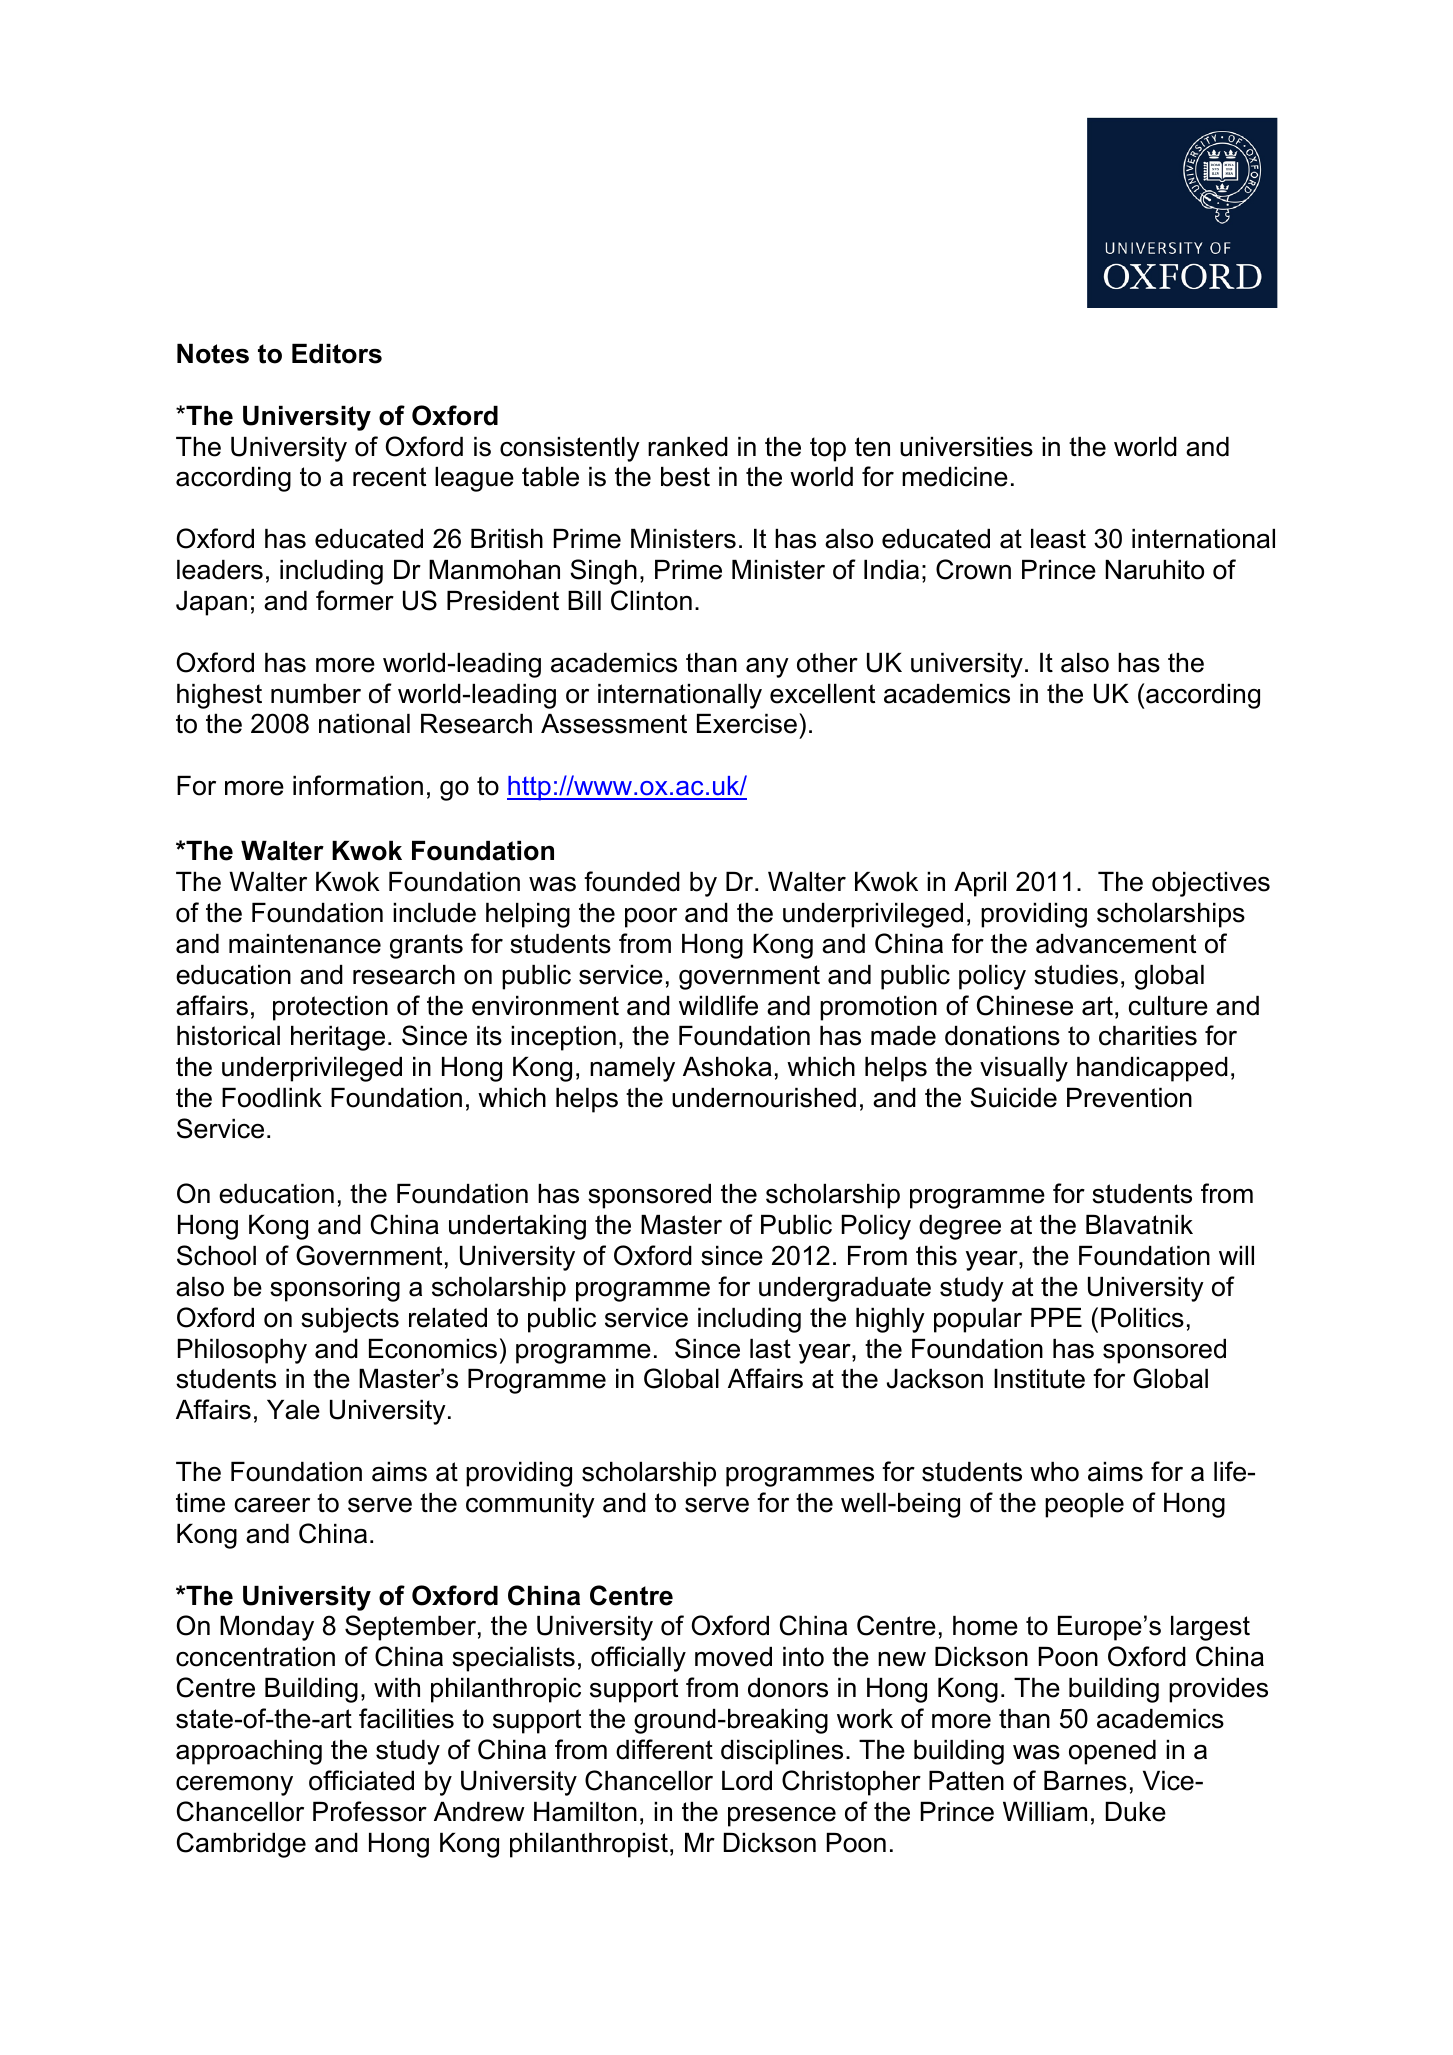 Image resolution: width=1453 pixels, height=2055 pixels. Describe the element at coordinates (305, 944) in the screenshot. I see `maintenance` at that location.
